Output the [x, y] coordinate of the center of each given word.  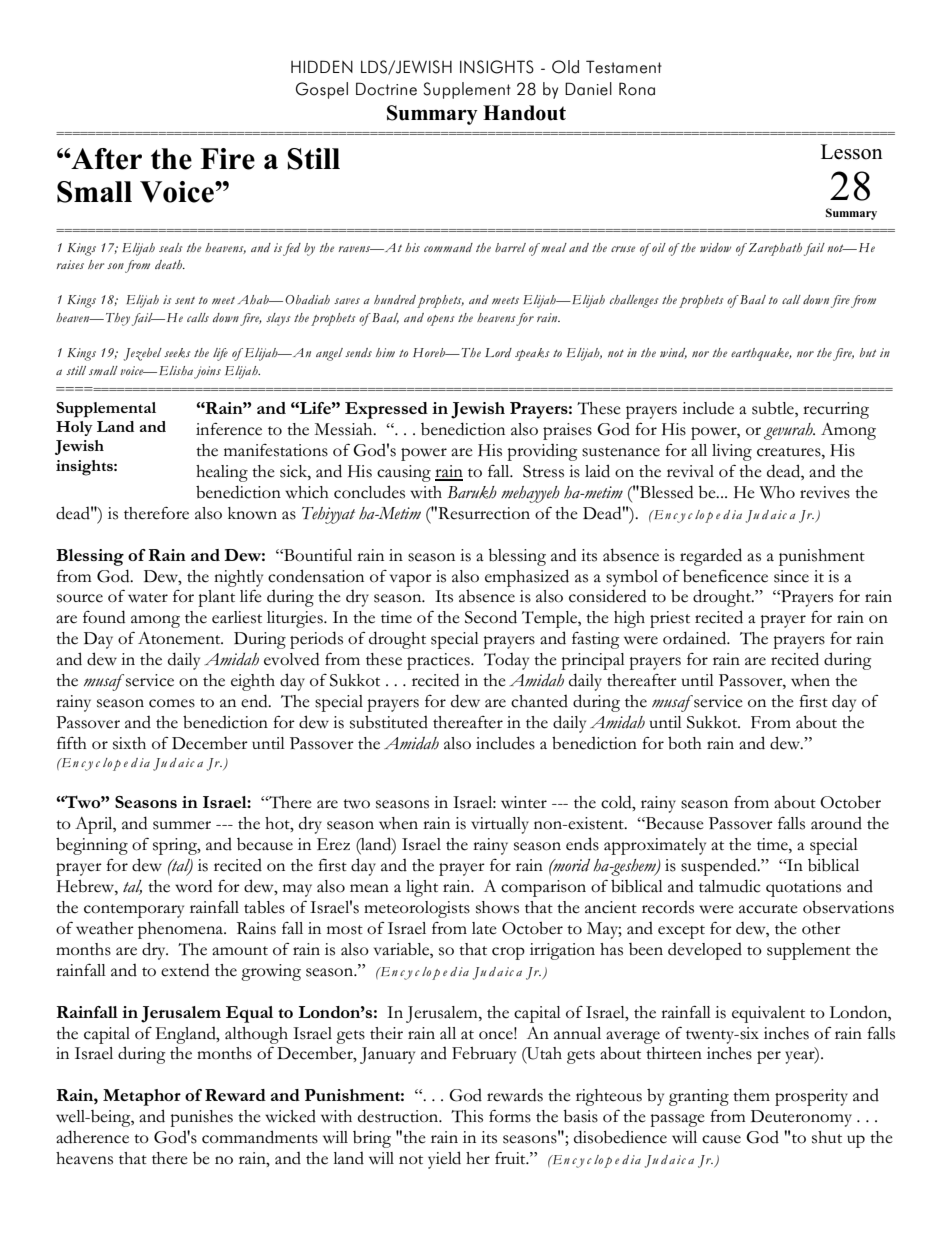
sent [185, 300]
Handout [524, 113]
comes [172, 703]
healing [222, 473]
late [484, 928]
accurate [768, 909]
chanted [539, 701]
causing [404, 473]
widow [715, 247]
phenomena [181, 930]
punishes [201, 1118]
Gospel [322, 90]
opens [440, 320]
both [685, 743]
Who [777, 492]
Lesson [852, 152]
